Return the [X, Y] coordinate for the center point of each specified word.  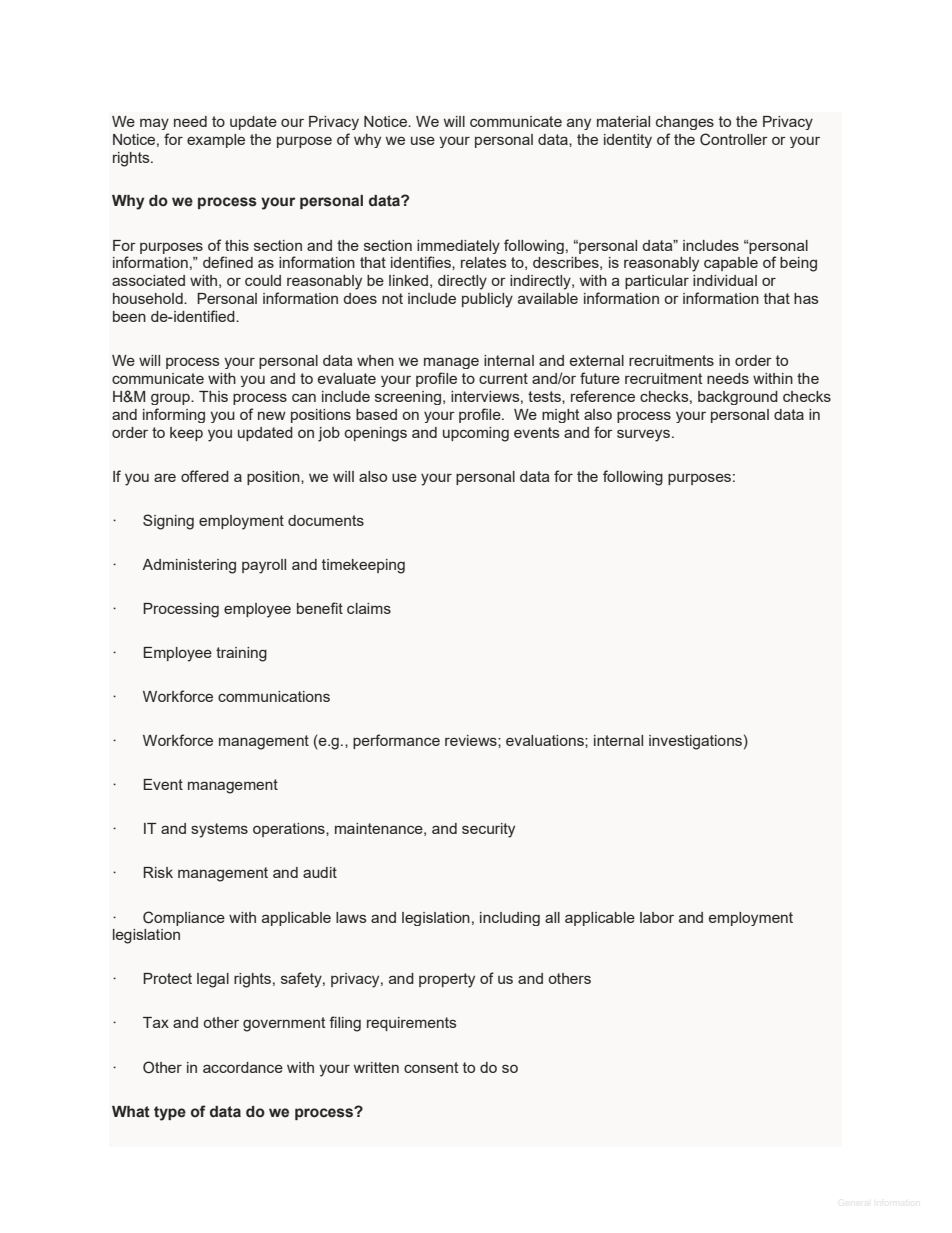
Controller [734, 139]
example [216, 141]
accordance [243, 1067]
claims [369, 608]
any [579, 124]
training [241, 654]
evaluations [546, 740]
